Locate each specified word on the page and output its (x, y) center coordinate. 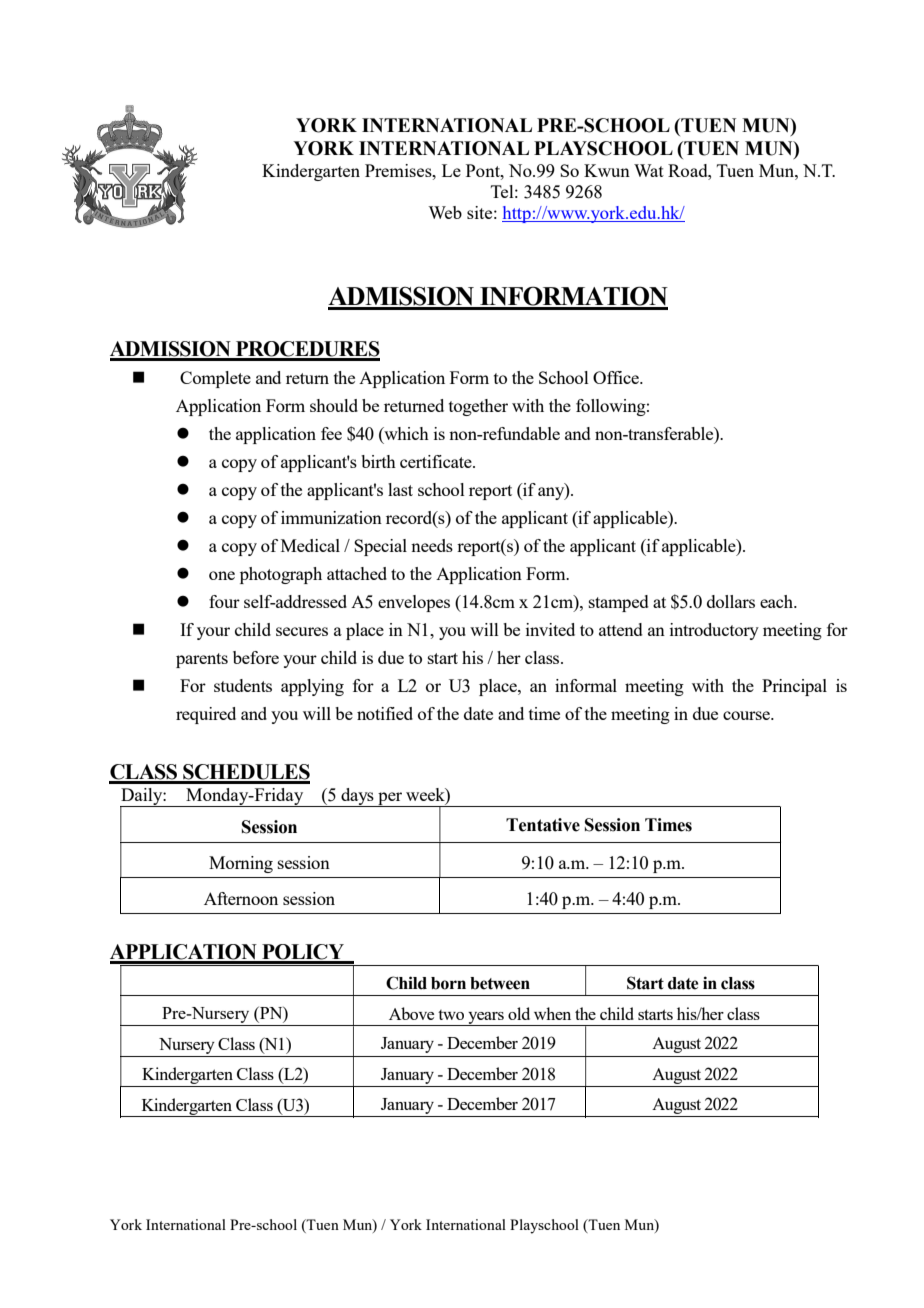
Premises (399, 170)
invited (550, 629)
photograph (281, 575)
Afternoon (241, 898)
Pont (484, 170)
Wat (649, 170)
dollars (731, 601)
